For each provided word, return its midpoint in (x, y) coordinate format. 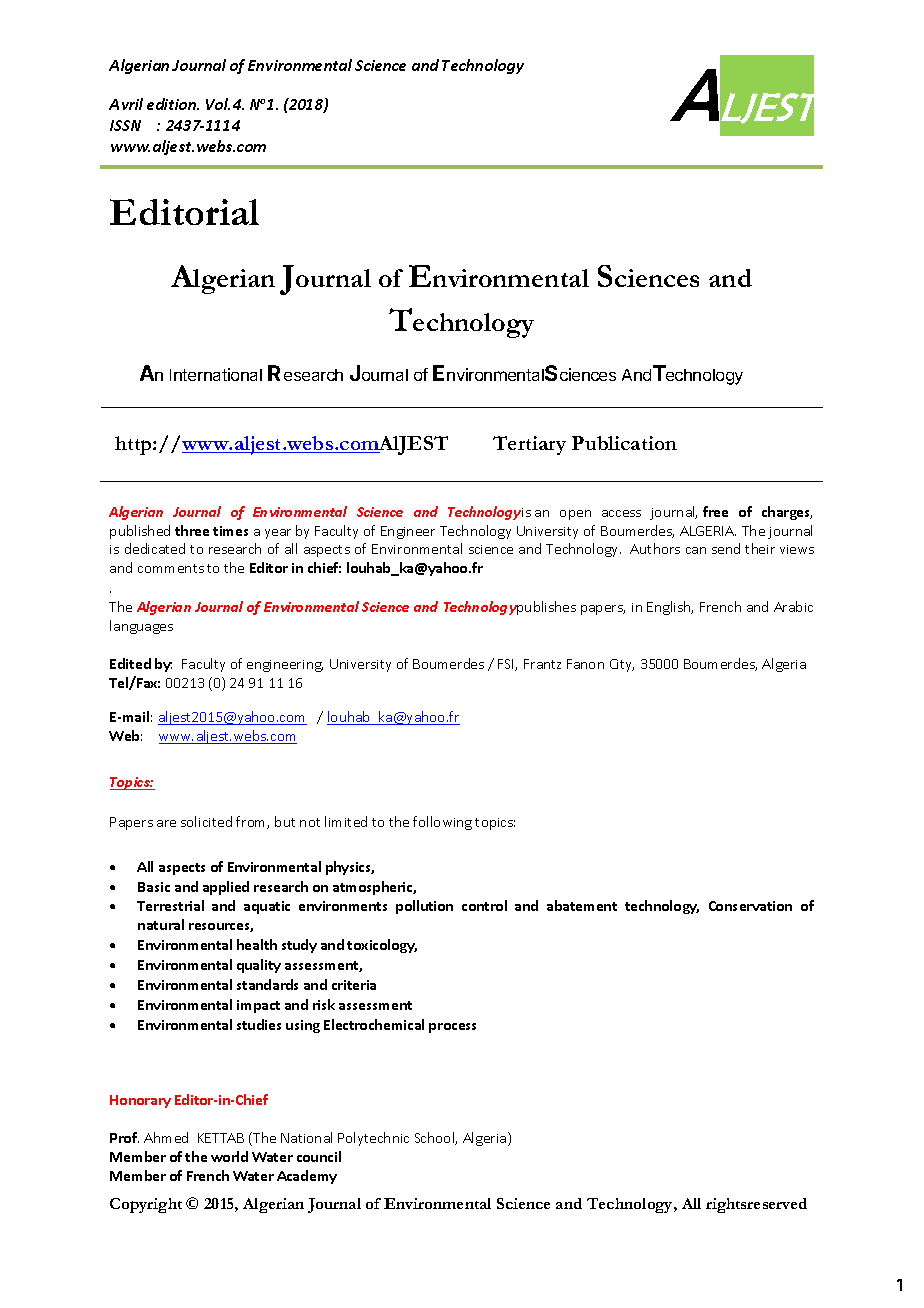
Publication (624, 443)
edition (172, 104)
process (452, 1028)
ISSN (125, 125)
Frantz (542, 664)
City (622, 665)
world (229, 1156)
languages (141, 627)
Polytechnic (373, 1139)
